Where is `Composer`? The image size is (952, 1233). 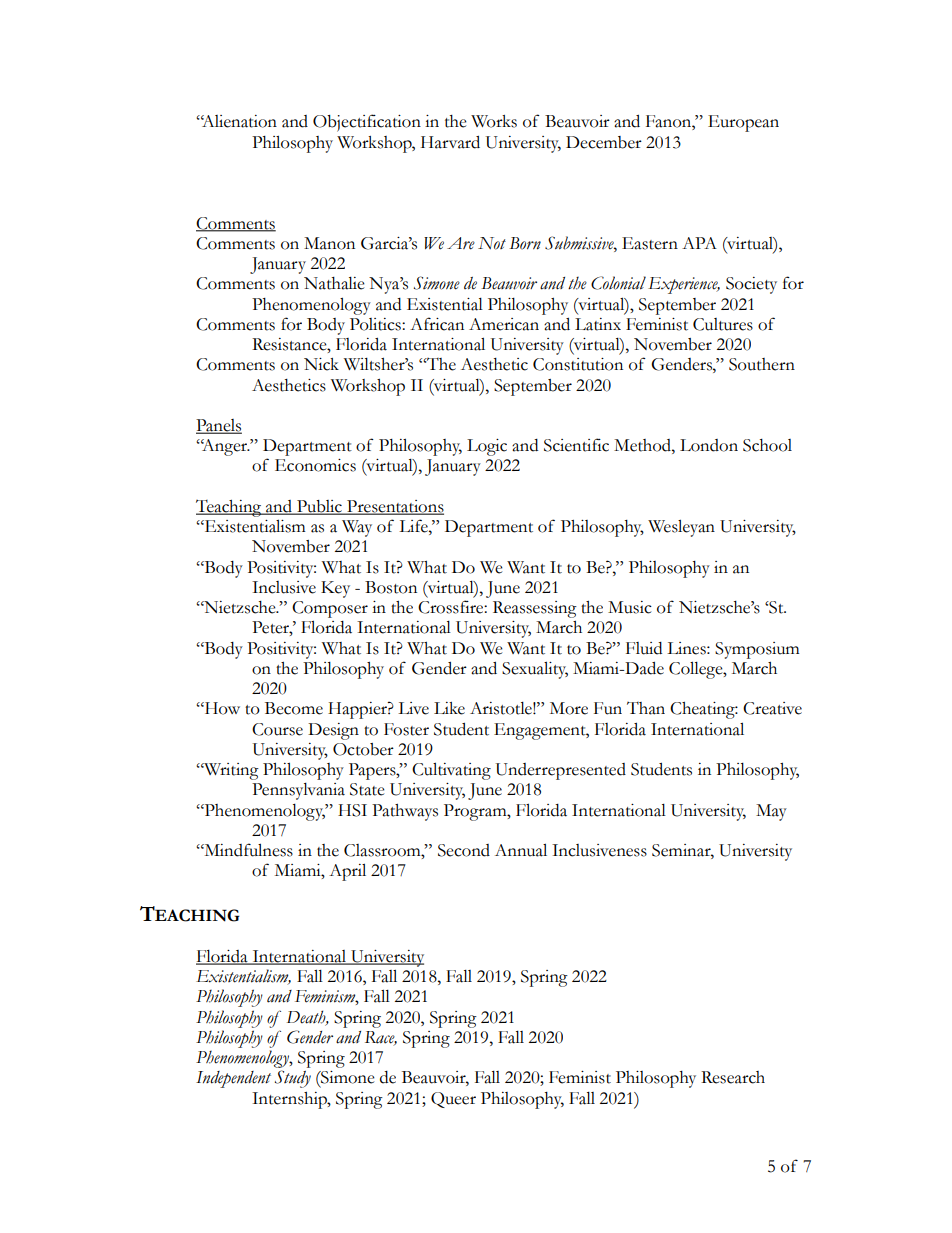
Composer is located at coordinates (330, 609).
